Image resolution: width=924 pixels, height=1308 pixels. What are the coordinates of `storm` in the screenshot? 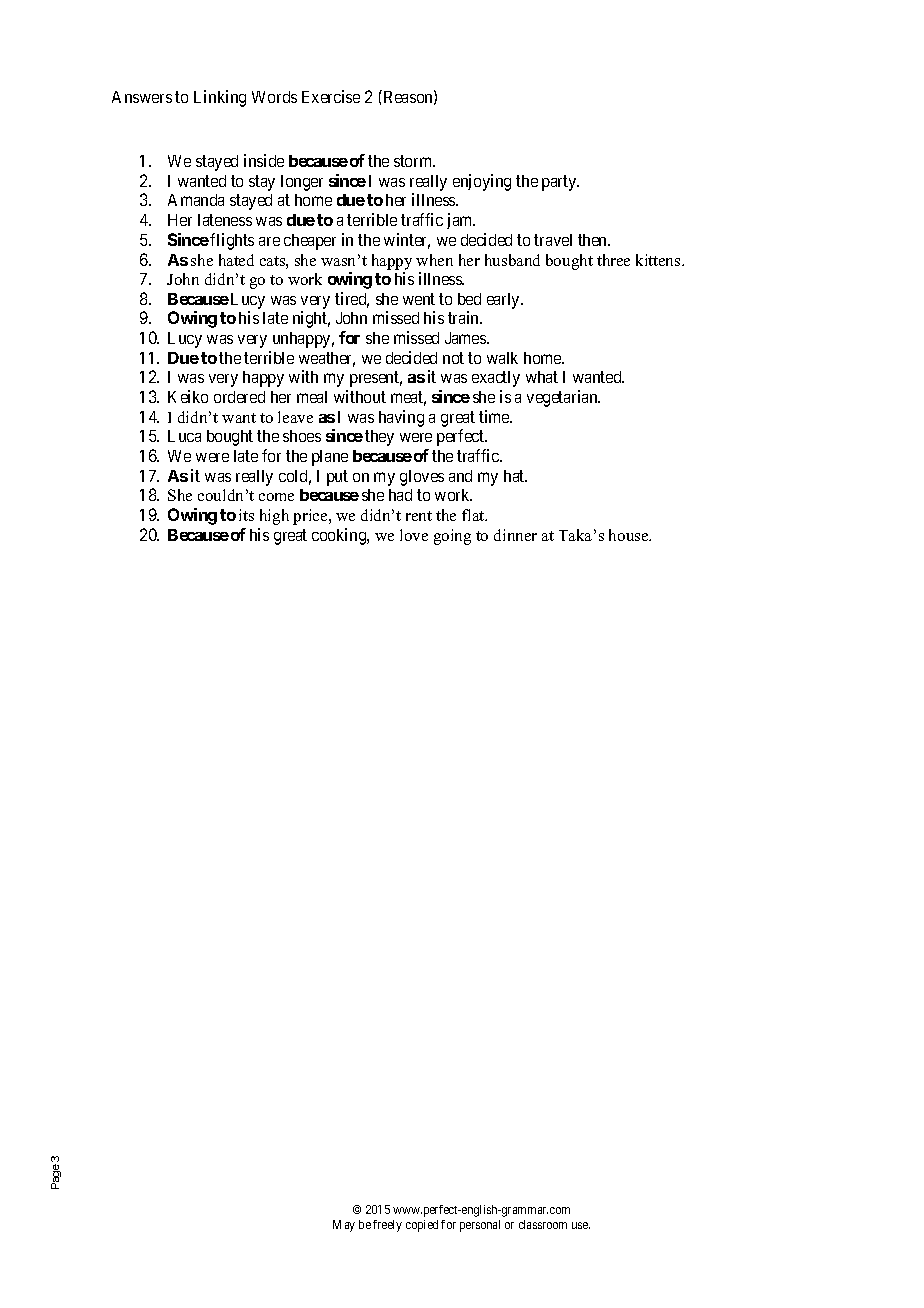 It's located at (414, 161).
